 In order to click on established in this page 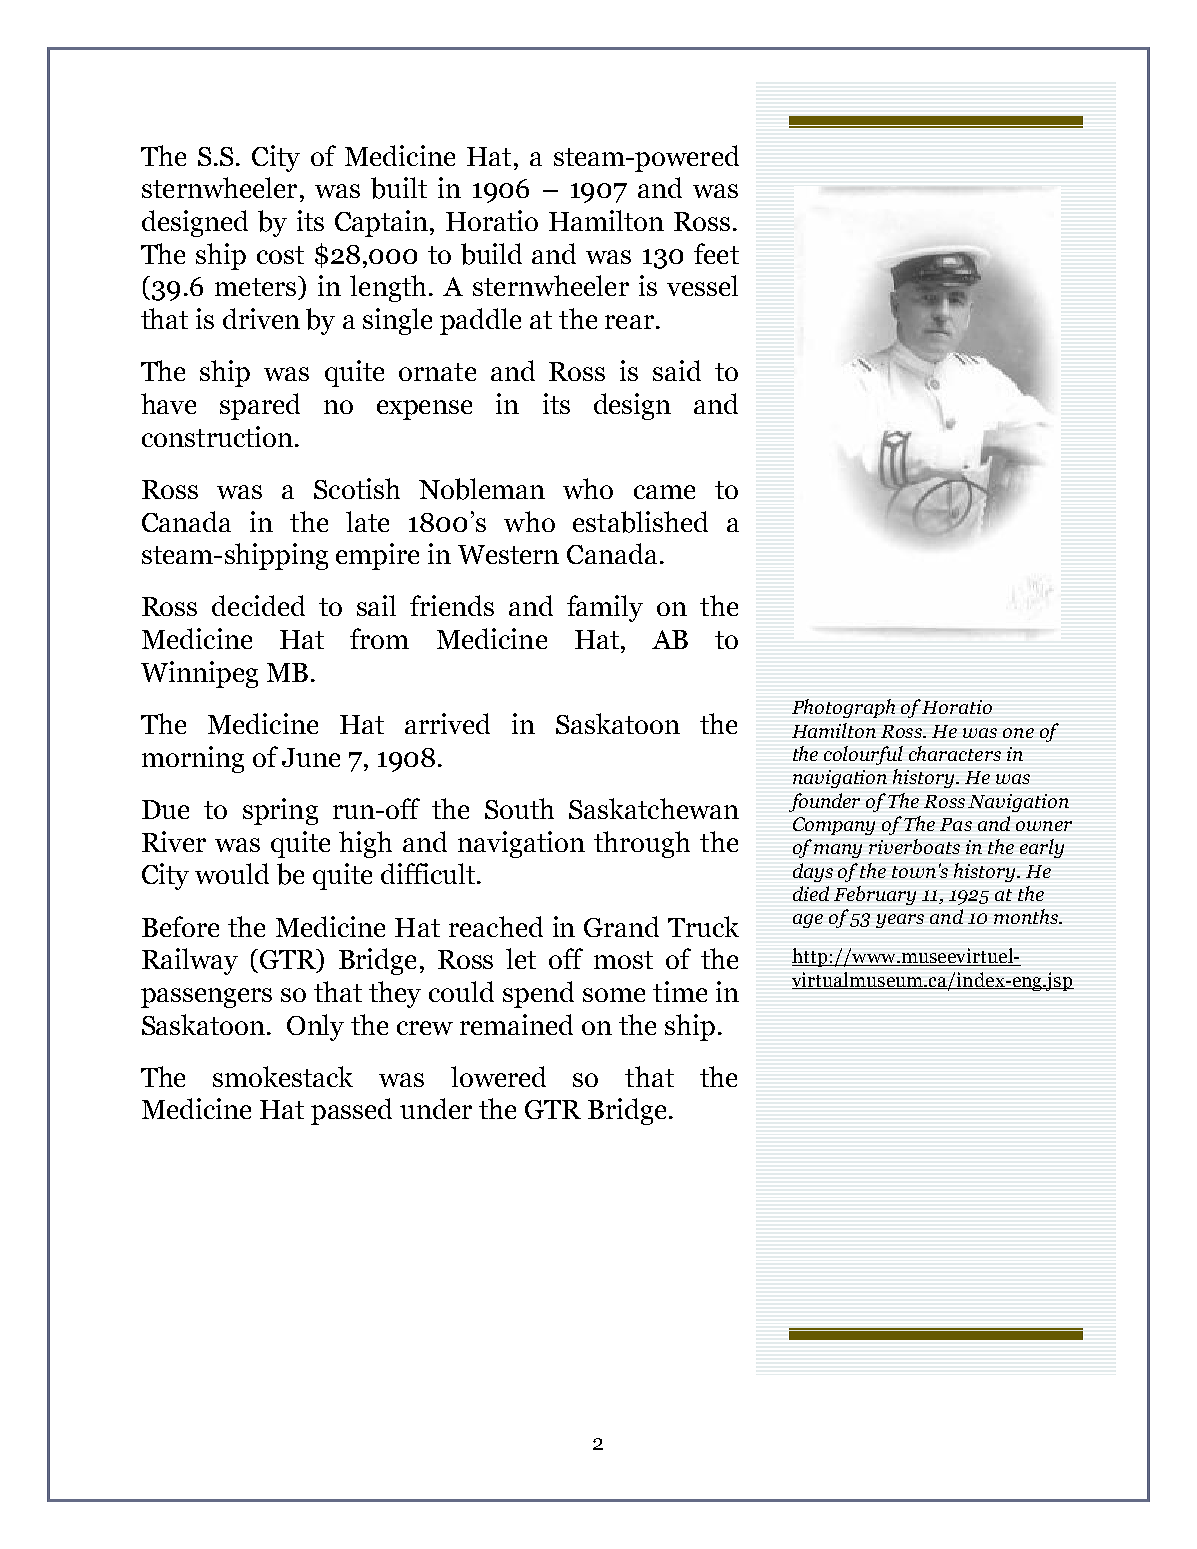, I will do `click(640, 522)`.
